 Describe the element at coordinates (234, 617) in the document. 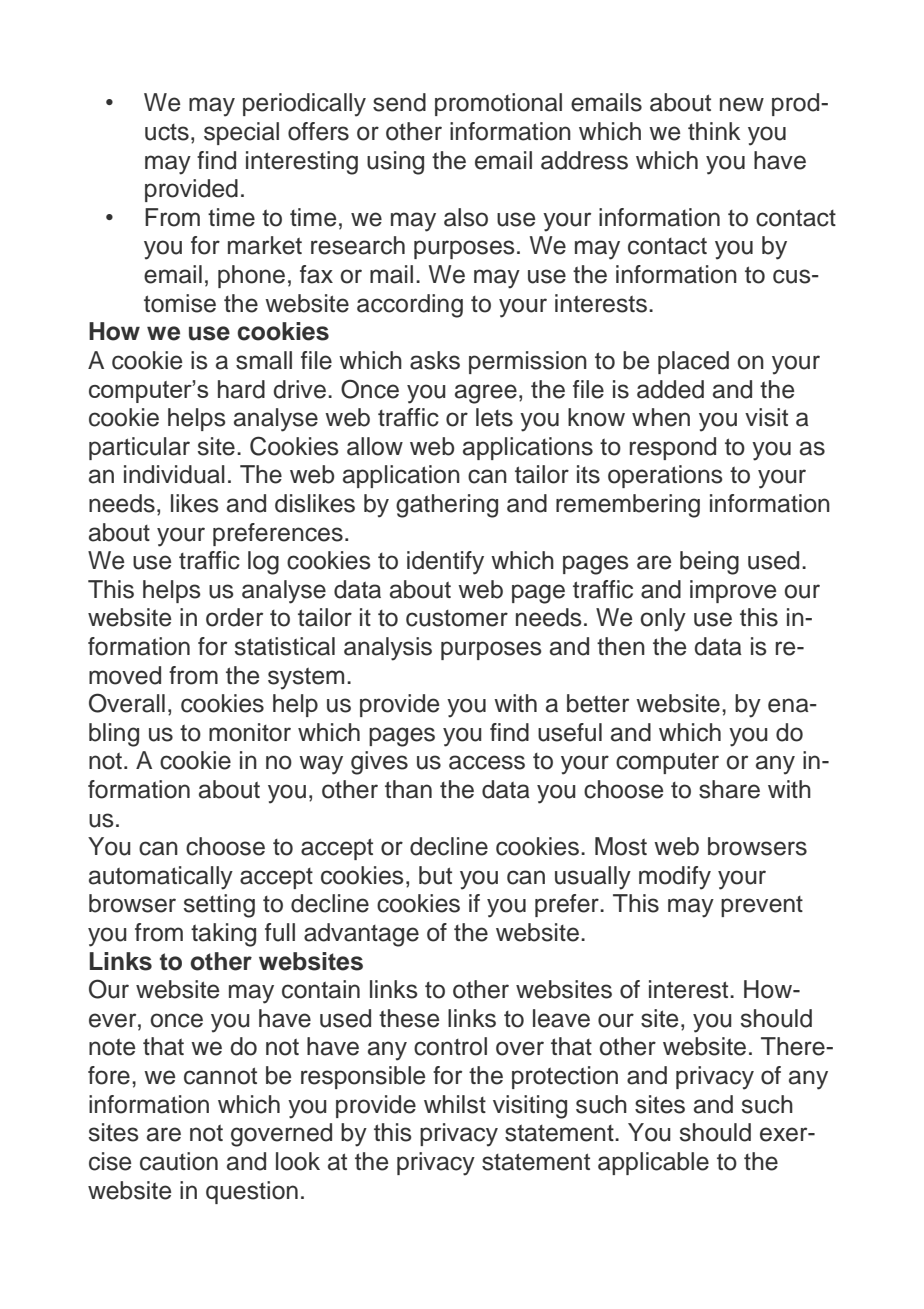

I see `order` at that location.
